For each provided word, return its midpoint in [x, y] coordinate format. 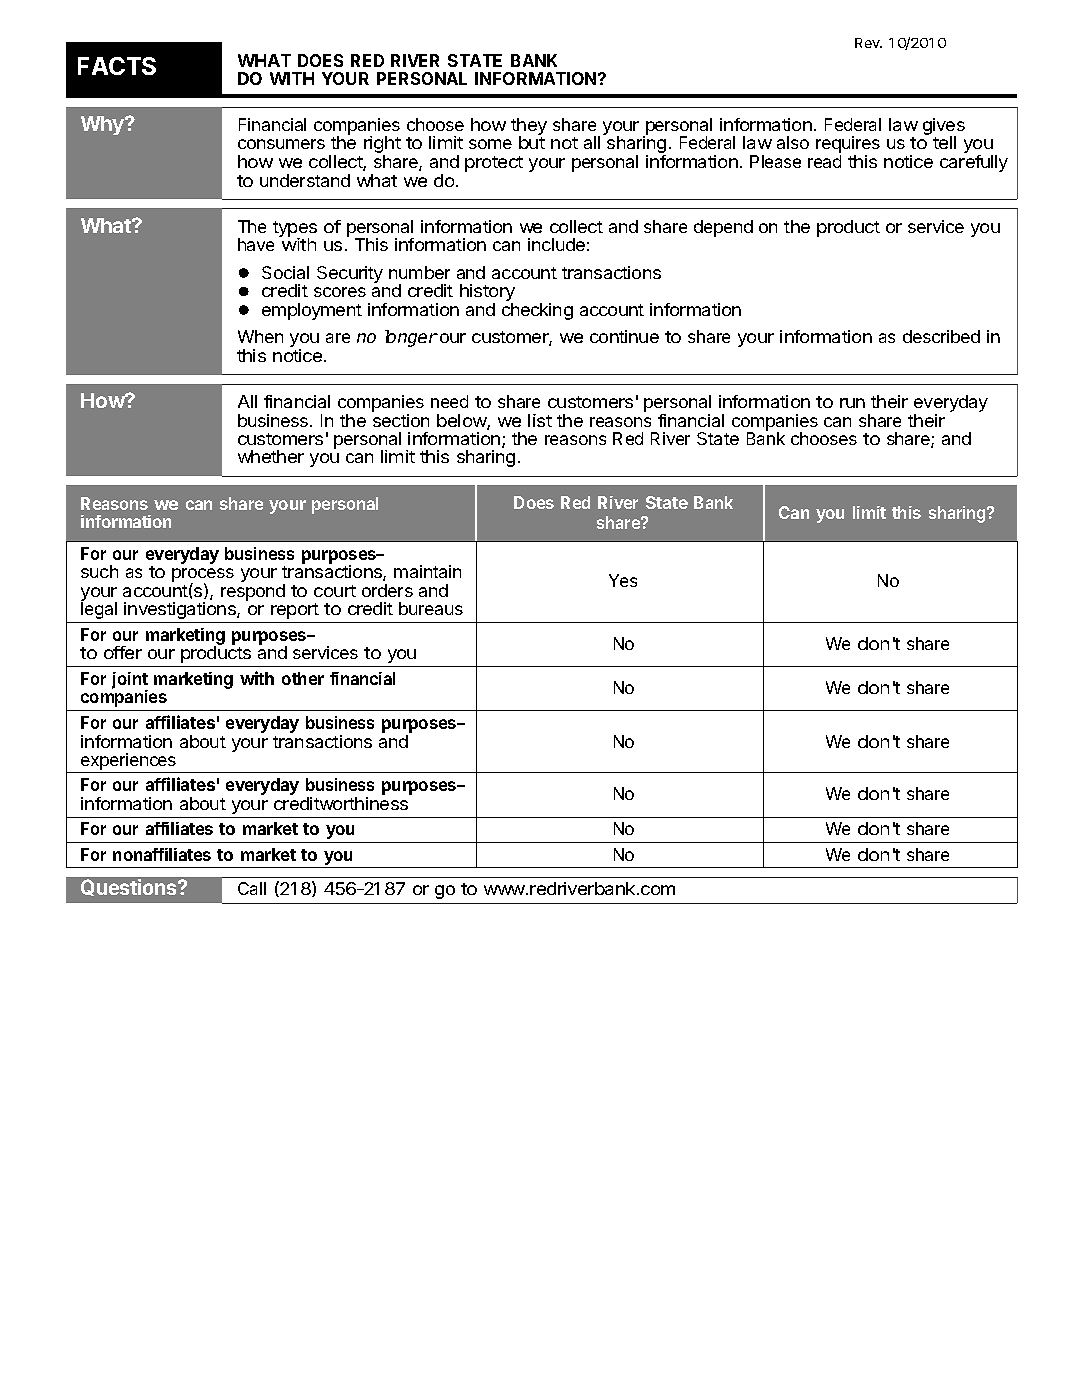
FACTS [117, 66]
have [256, 244]
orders [387, 590]
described [941, 336]
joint [130, 682]
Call [252, 888]
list [540, 420]
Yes [623, 580]
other [303, 678]
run [852, 403]
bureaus [431, 608]
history [487, 294]
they [529, 128]
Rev [868, 43]
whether [271, 456]
